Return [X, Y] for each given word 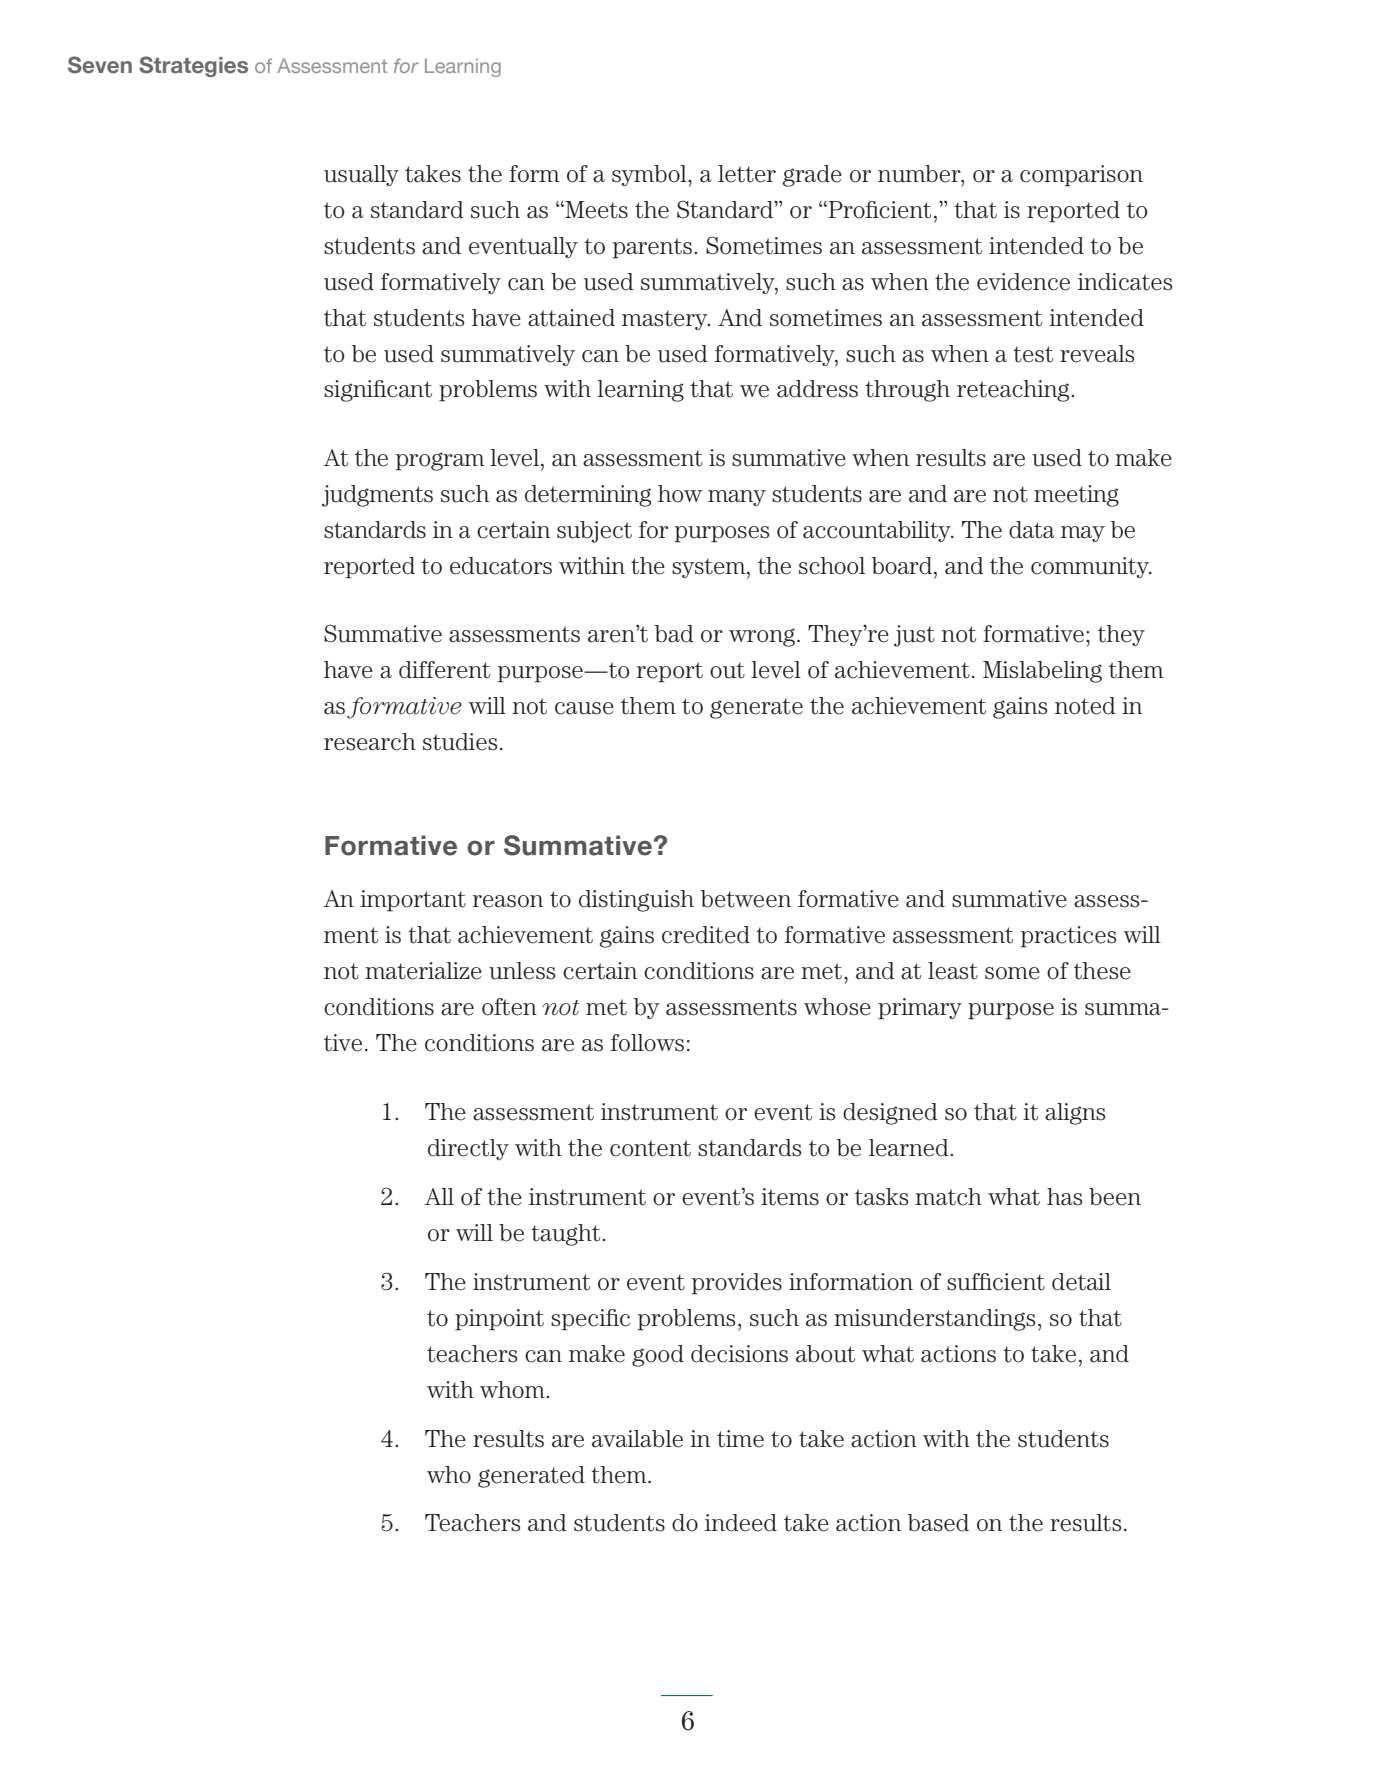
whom [513, 1390]
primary [920, 1009]
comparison [1081, 176]
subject [594, 532]
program [440, 461]
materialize [423, 971]
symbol [650, 175]
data [1032, 530]
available [637, 1439]
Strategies [193, 66]
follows [647, 1043]
